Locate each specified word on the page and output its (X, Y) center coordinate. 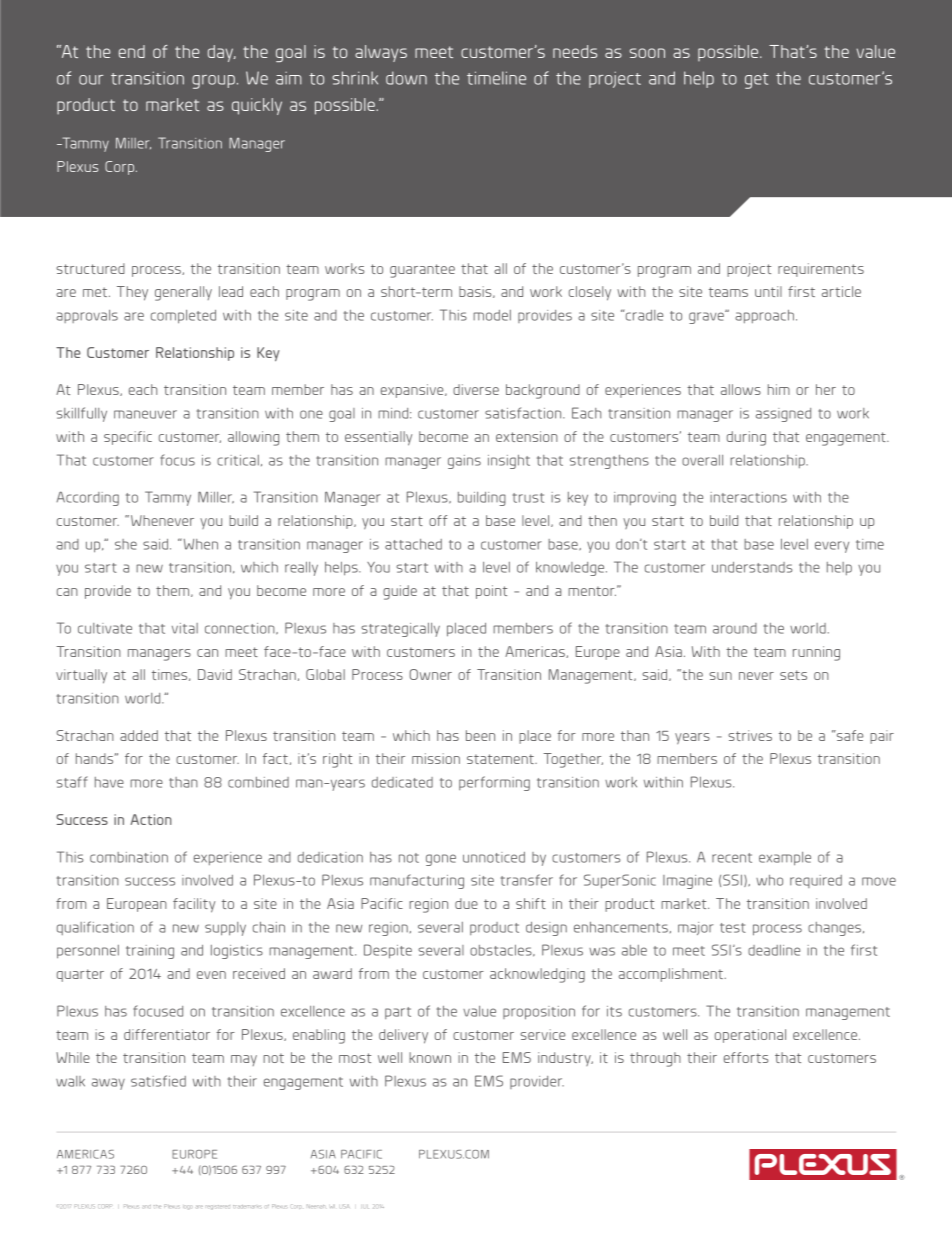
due (466, 903)
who (769, 880)
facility (194, 905)
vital (185, 628)
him (779, 389)
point (491, 592)
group (213, 82)
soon (647, 53)
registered (218, 1207)
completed (183, 317)
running (816, 653)
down (406, 78)
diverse (476, 389)
